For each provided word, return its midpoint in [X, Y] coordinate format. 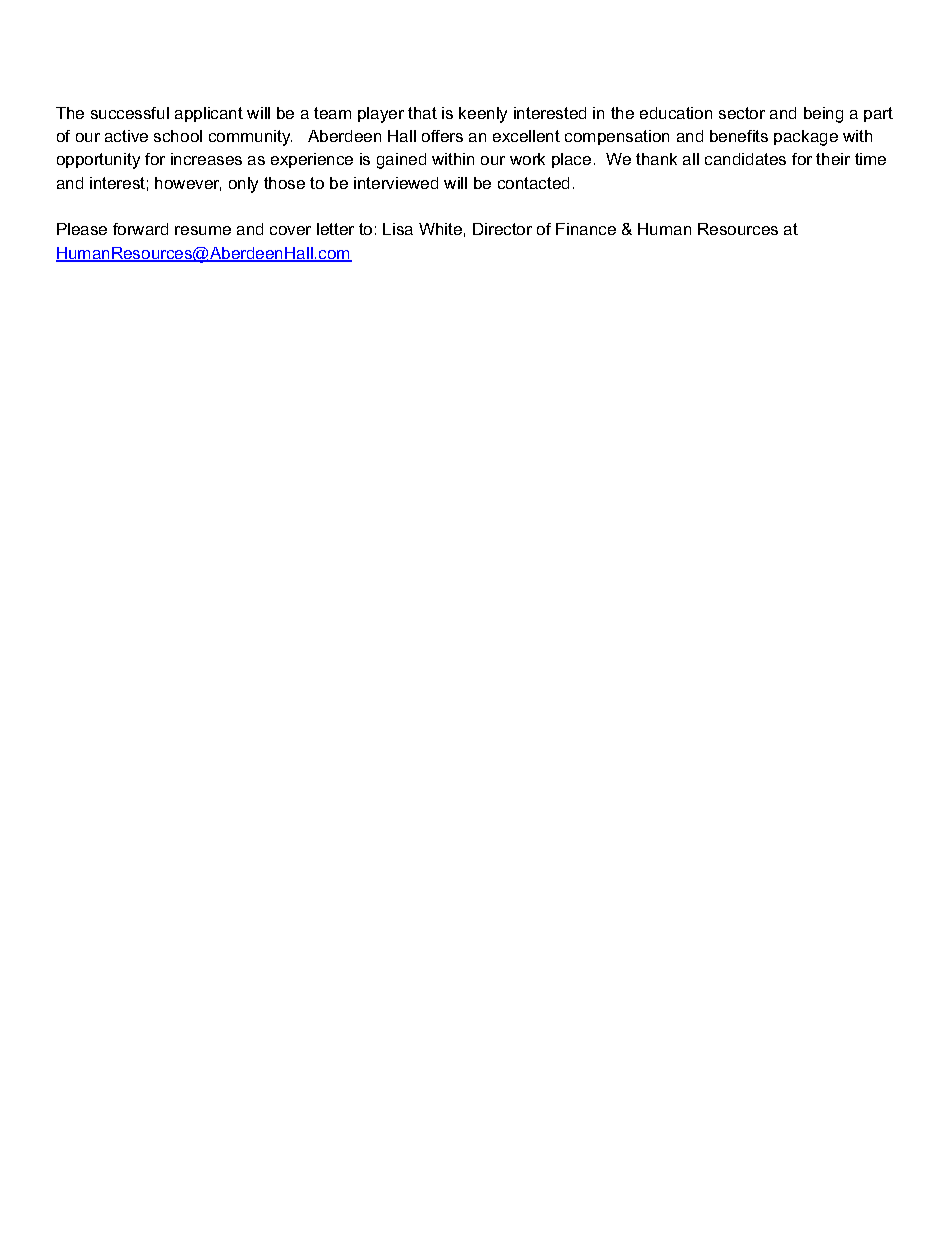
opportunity [98, 161]
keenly [483, 115]
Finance [586, 229]
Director [502, 229]
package [806, 138]
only [243, 185]
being [823, 115]
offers [442, 136]
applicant [209, 114]
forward [140, 229]
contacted [533, 183]
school [178, 136]
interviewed [396, 183]
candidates [745, 159]
